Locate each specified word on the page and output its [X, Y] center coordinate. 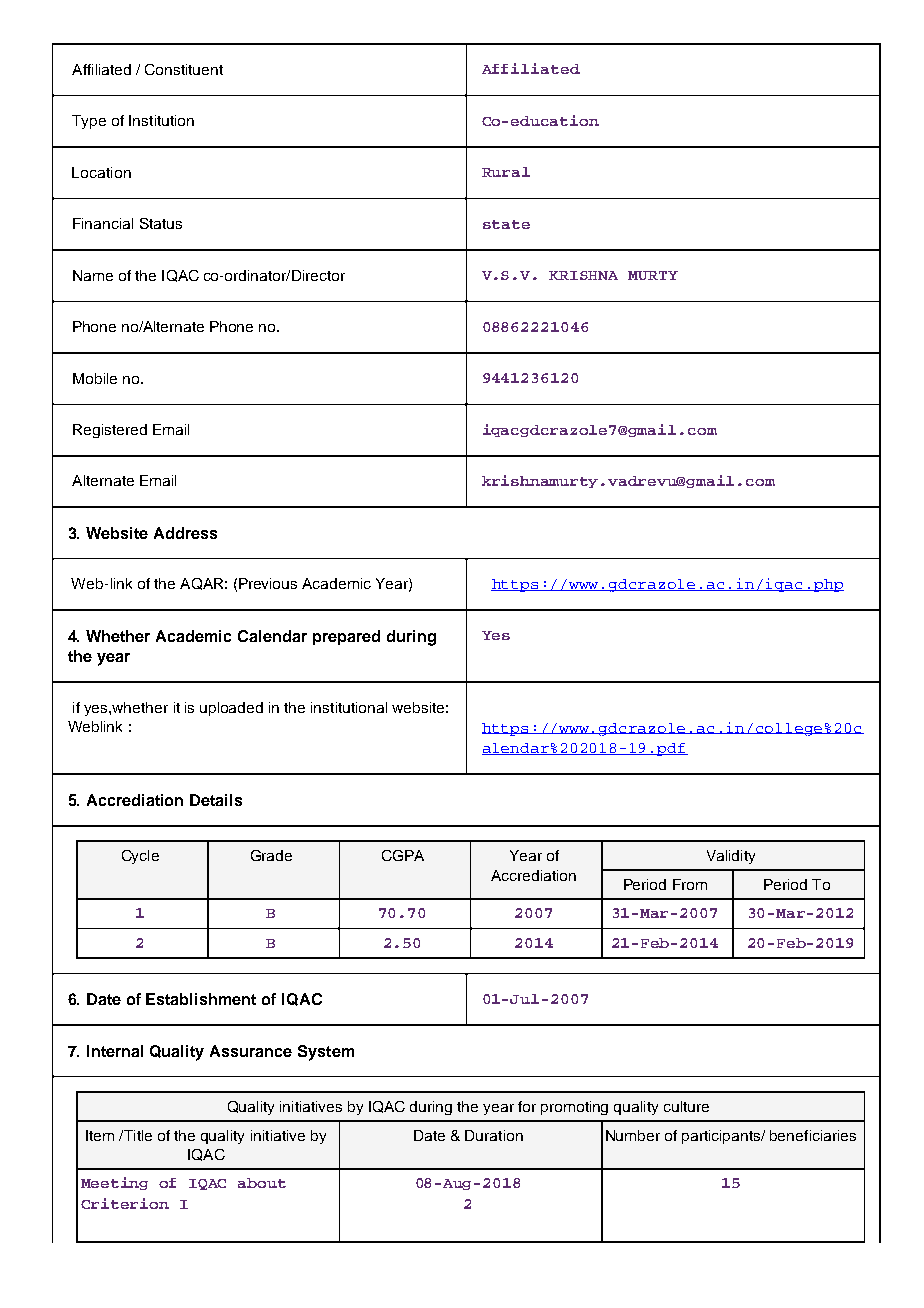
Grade [271, 855]
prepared [346, 637]
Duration [494, 1135]
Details [216, 800]
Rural [506, 172]
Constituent [184, 69]
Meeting [114, 1183]
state [506, 224]
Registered [110, 431]
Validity [731, 857]
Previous [268, 583]
